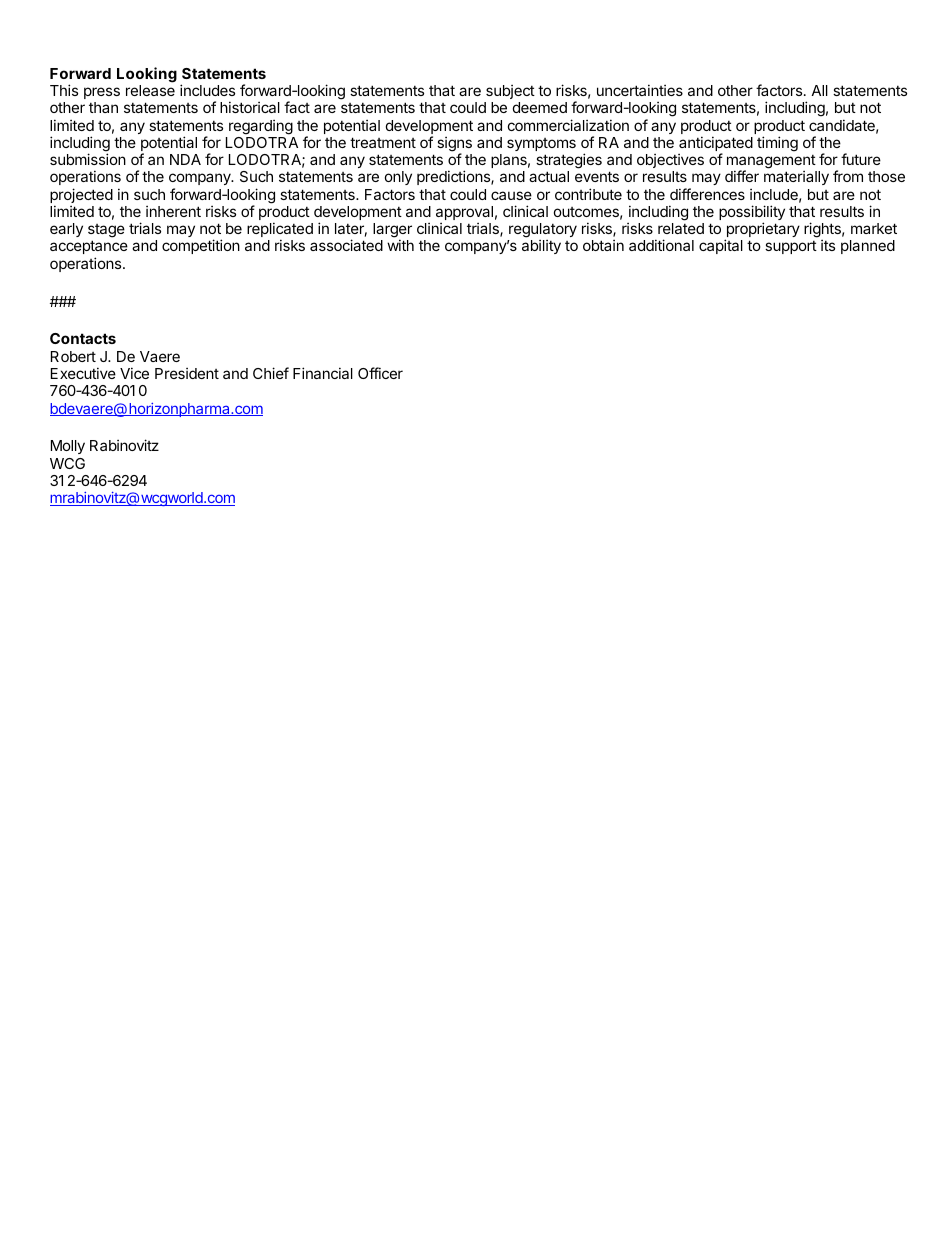  I want to click on uncertainties, so click(640, 90).
